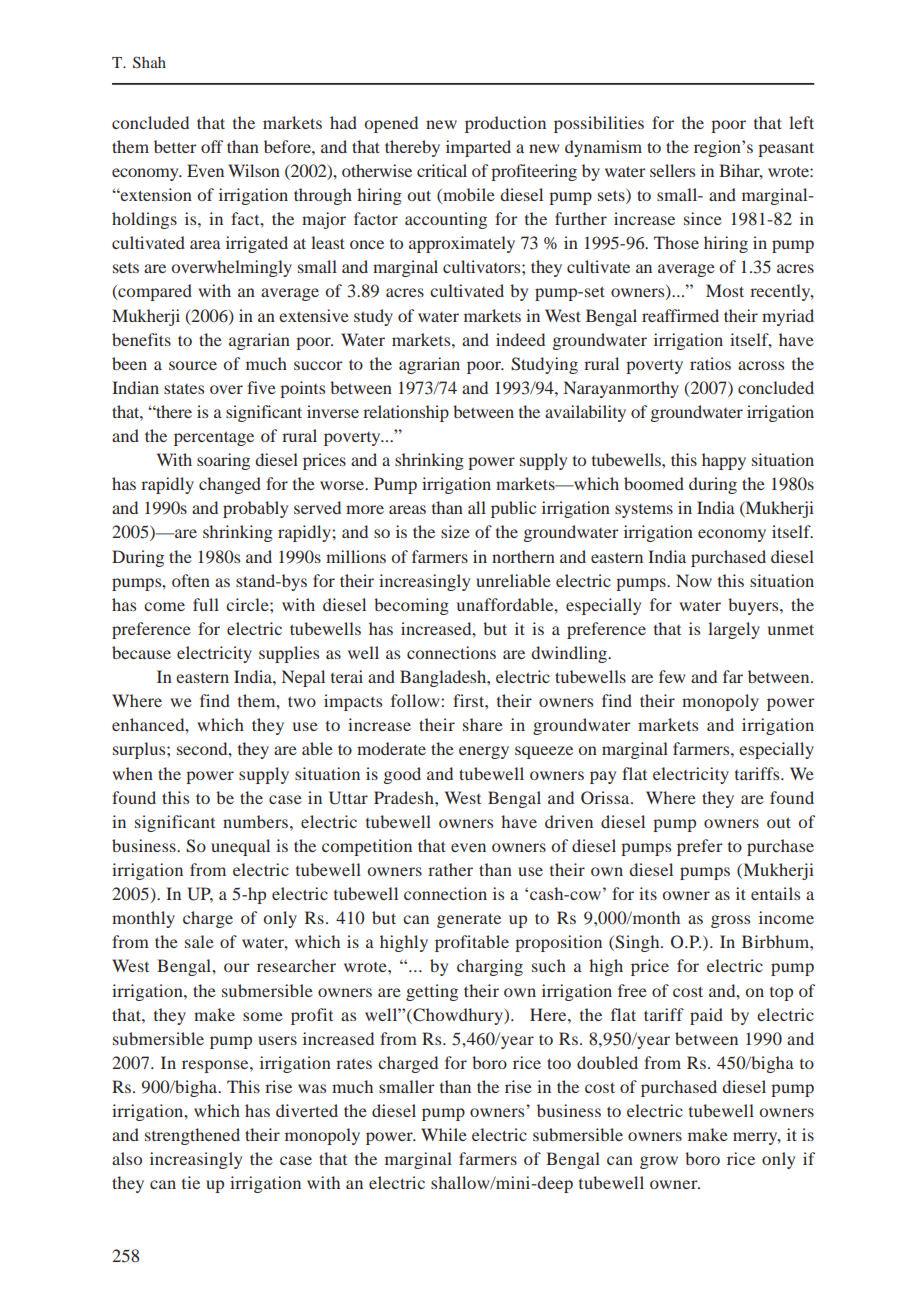  I want to click on pay, so click(603, 777).
